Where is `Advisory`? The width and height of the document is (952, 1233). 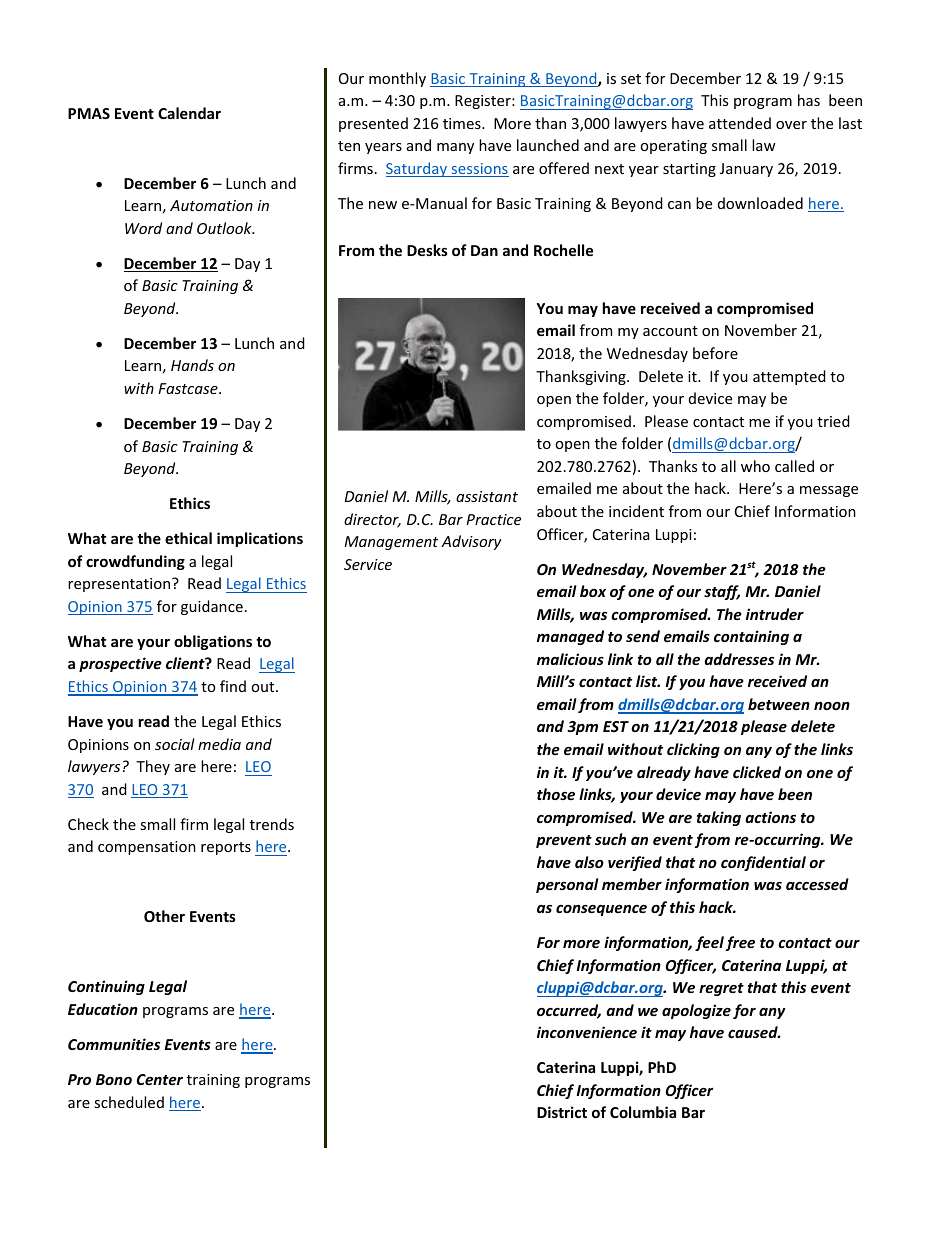 Advisory is located at coordinates (471, 542).
